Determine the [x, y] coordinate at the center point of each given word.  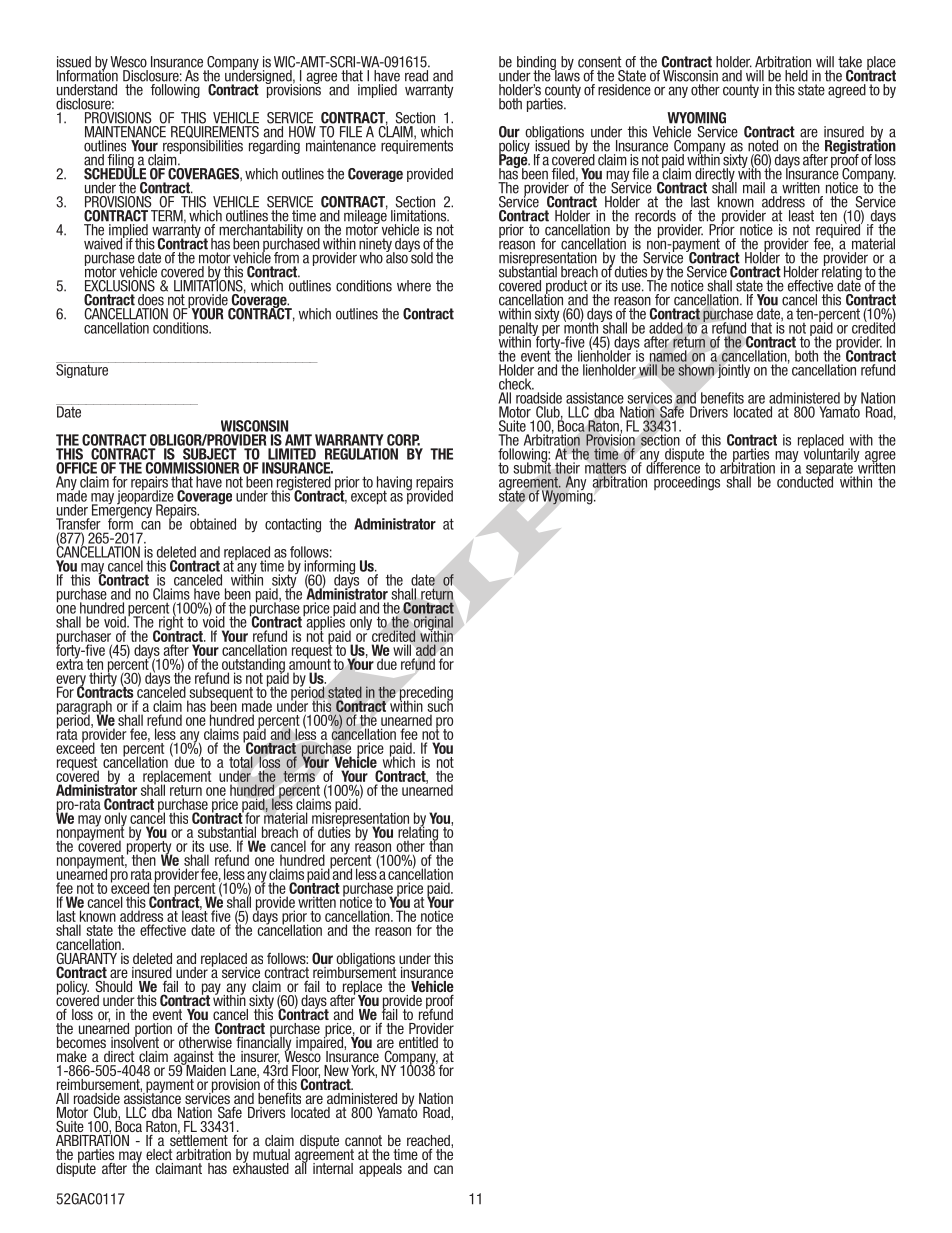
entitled [418, 1042]
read [416, 76]
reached [429, 1142]
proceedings [687, 483]
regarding [274, 147]
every [71, 682]
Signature [83, 370]
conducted [805, 481]
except [369, 497]
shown [696, 370]
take [850, 62]
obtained [213, 524]
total [241, 762]
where [414, 286]
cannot [363, 1140]
